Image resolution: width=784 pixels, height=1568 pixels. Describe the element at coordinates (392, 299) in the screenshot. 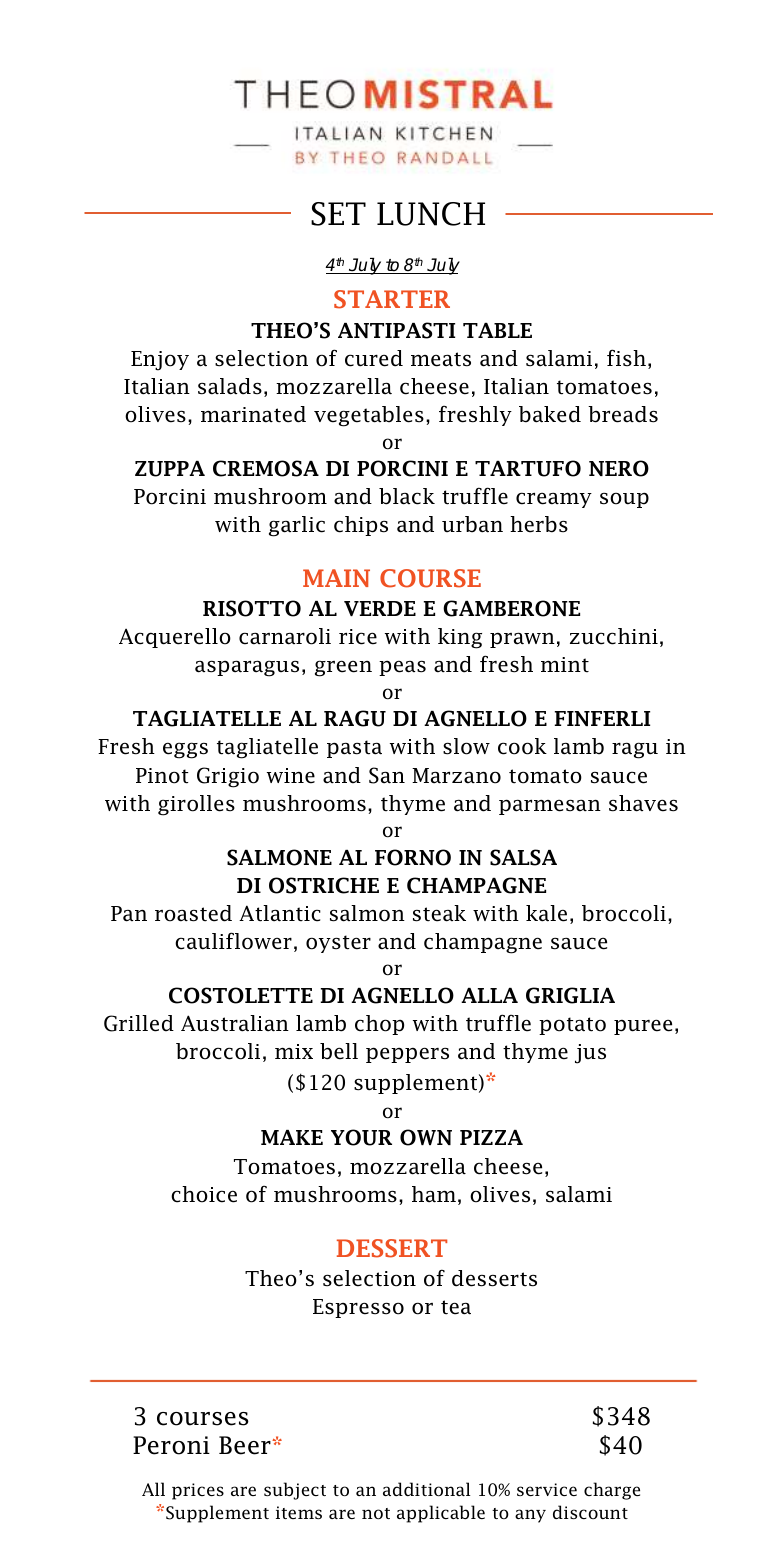

I see `STARTER` at that location.
